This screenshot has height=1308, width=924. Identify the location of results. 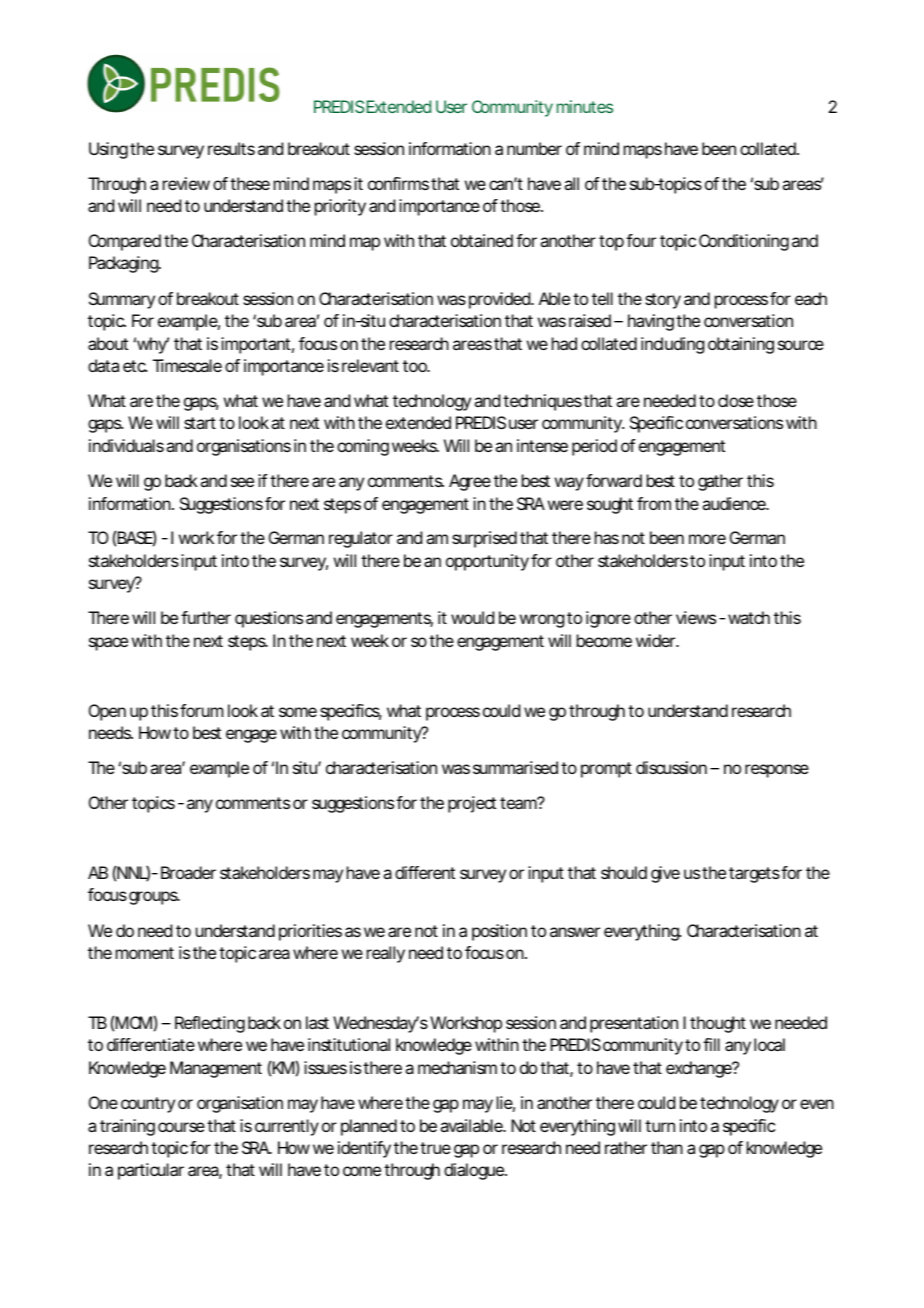
(231, 148).
